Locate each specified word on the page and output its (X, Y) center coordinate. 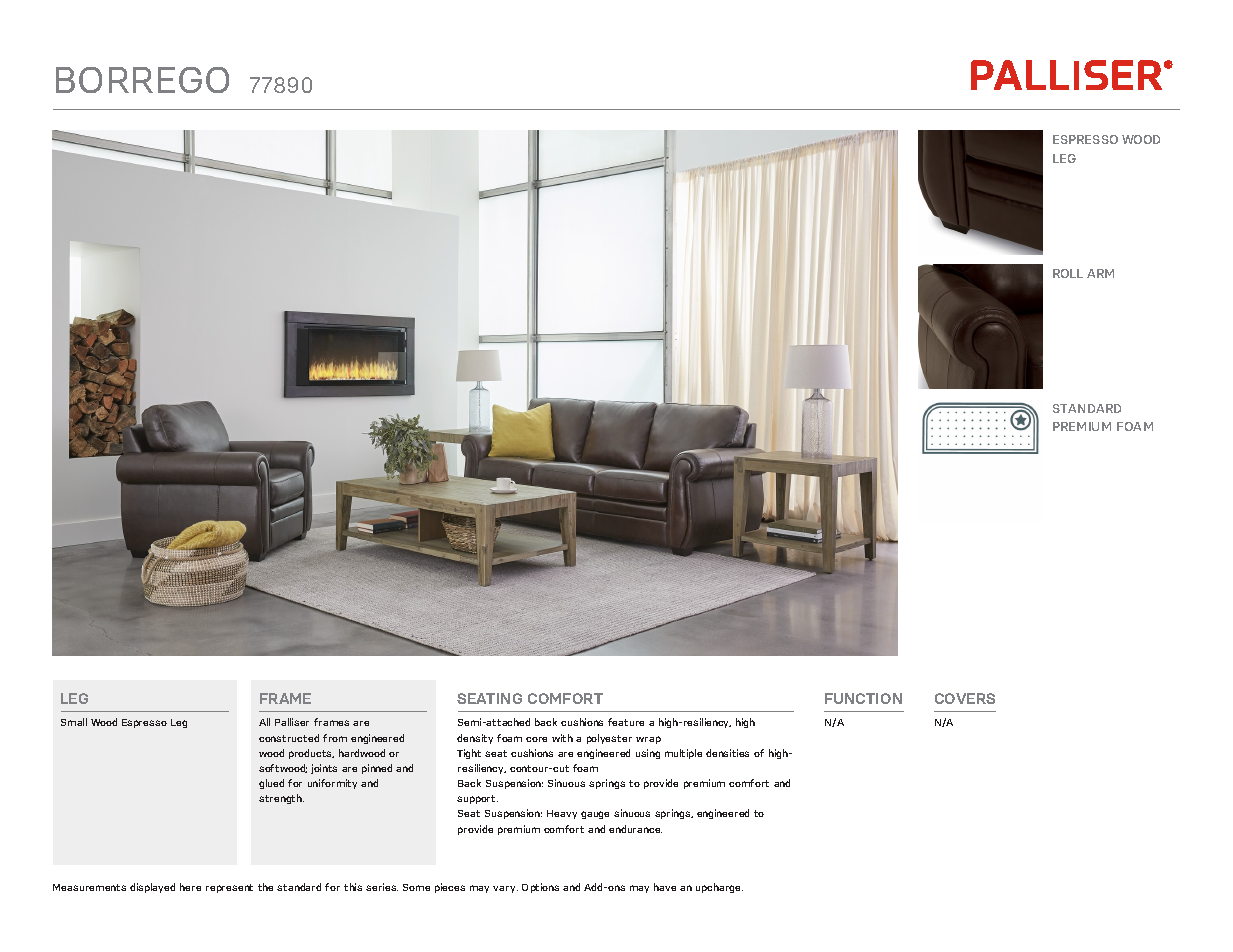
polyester (609, 739)
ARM (1100, 273)
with (562, 738)
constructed (289, 738)
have (665, 887)
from (335, 738)
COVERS (965, 698)
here (190, 887)
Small (74, 722)
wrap (648, 740)
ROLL (1068, 273)
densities (727, 753)
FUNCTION (863, 698)
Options (540, 888)
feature (626, 722)
